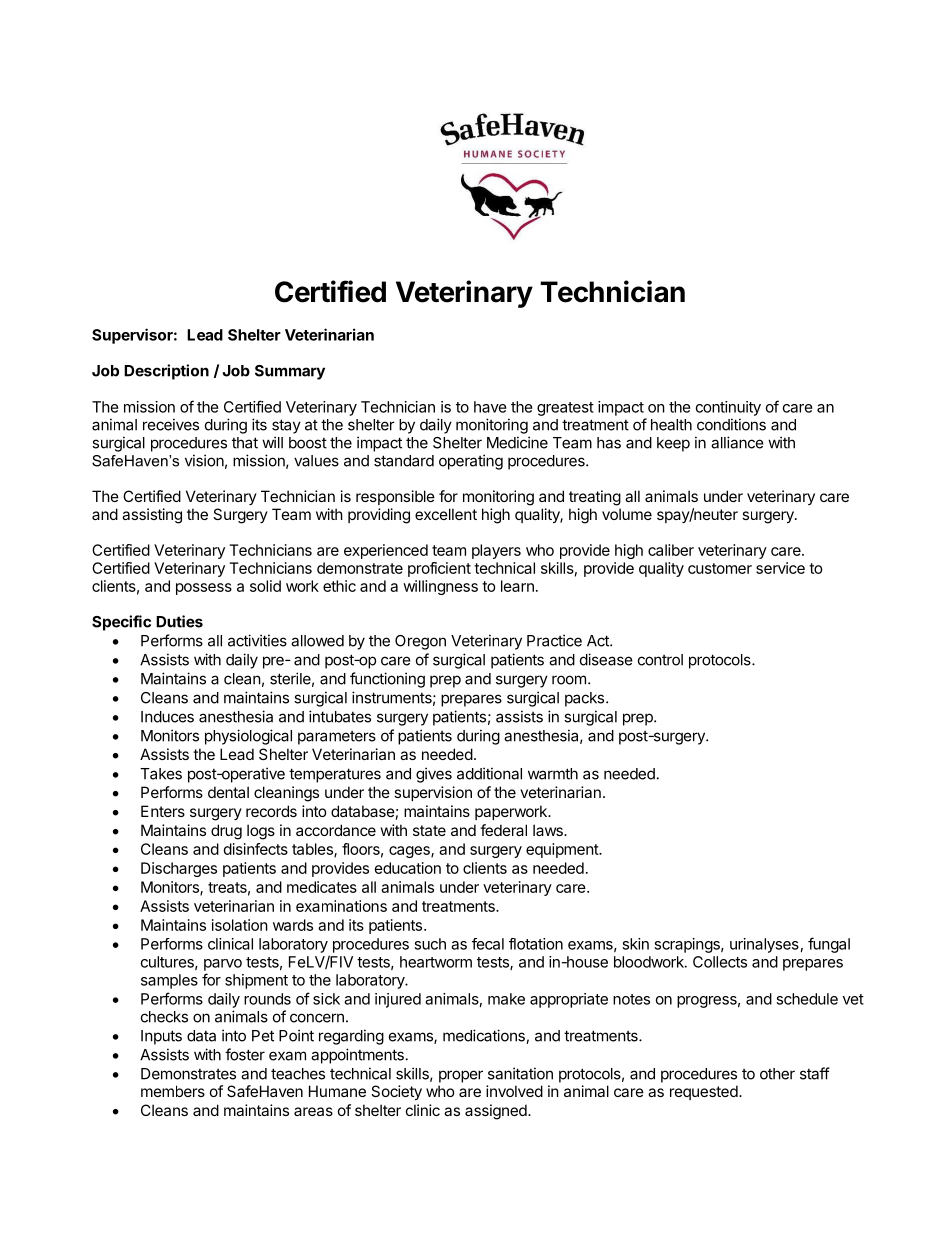  I want to click on Description, so click(166, 372).
